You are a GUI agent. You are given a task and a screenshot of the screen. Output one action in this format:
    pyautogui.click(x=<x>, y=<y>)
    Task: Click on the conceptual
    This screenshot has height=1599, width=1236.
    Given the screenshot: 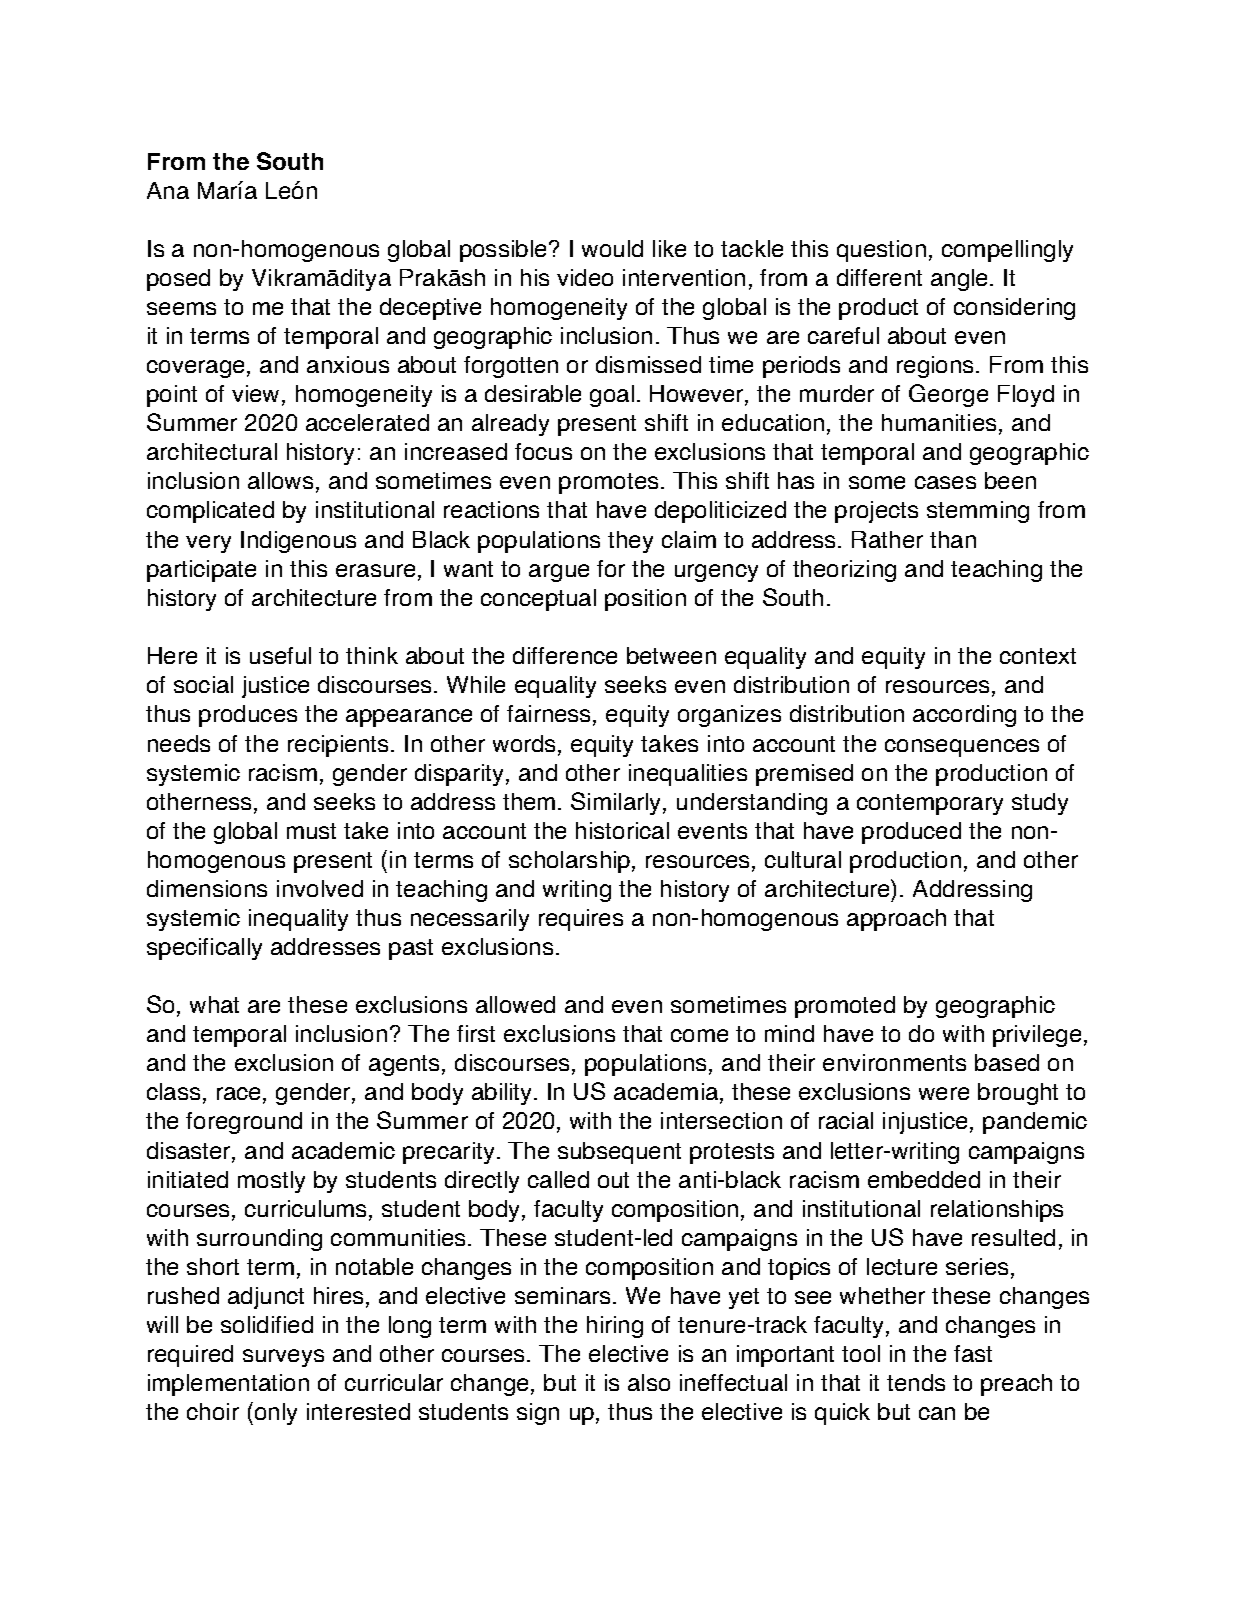 What is the action you would take?
    pyautogui.click(x=538, y=600)
